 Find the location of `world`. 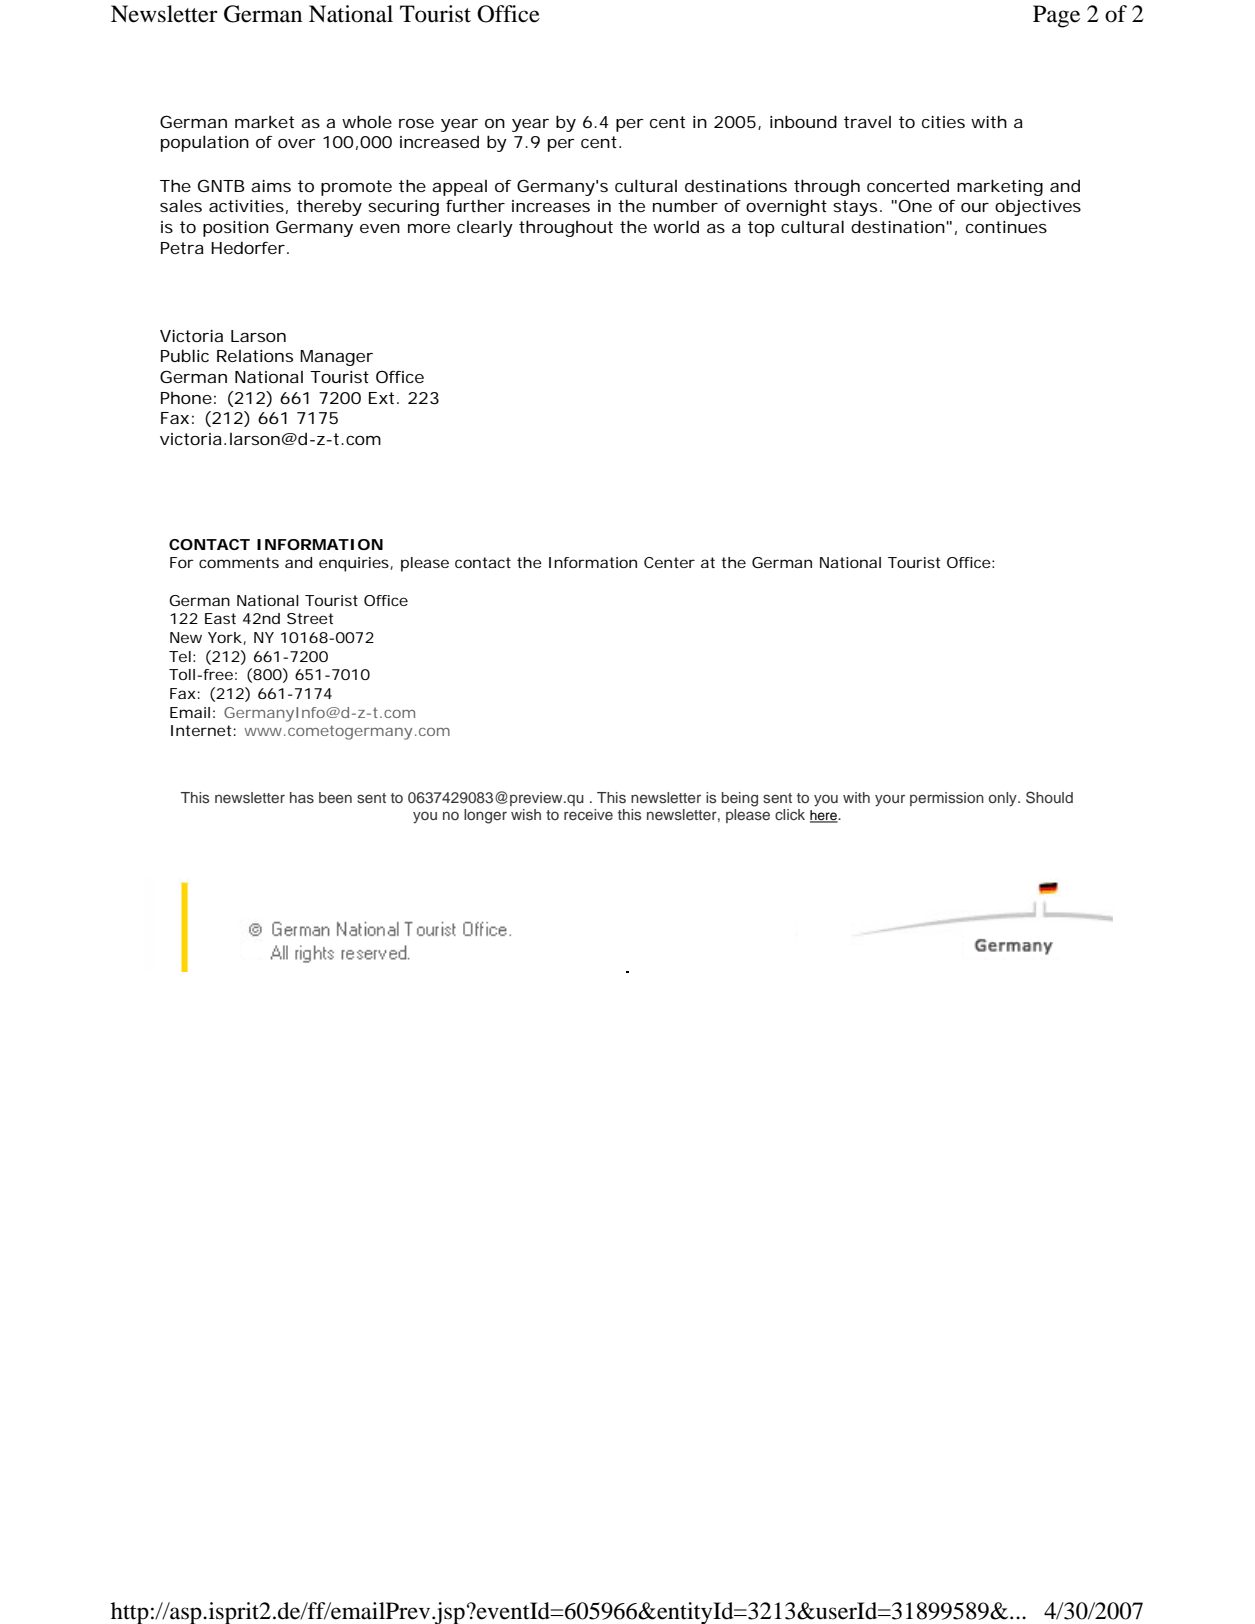

world is located at coordinates (676, 226).
